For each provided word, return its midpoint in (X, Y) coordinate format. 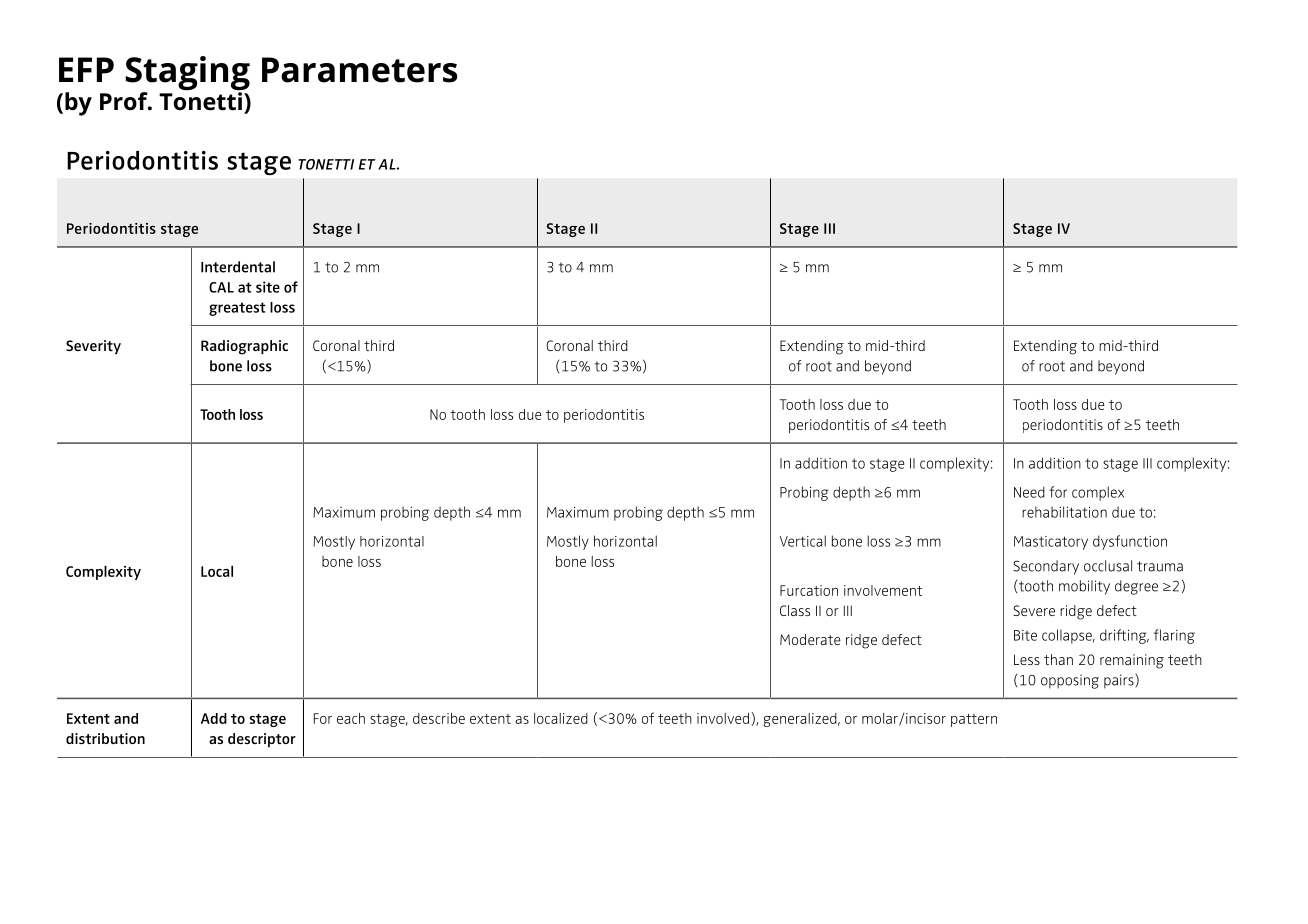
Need (1029, 492)
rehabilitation (1064, 512)
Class (795, 610)
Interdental (238, 267)
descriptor (262, 740)
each (351, 718)
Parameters (359, 70)
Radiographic (244, 347)
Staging (188, 74)
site (268, 287)
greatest (237, 309)
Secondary (1046, 567)
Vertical (803, 541)
